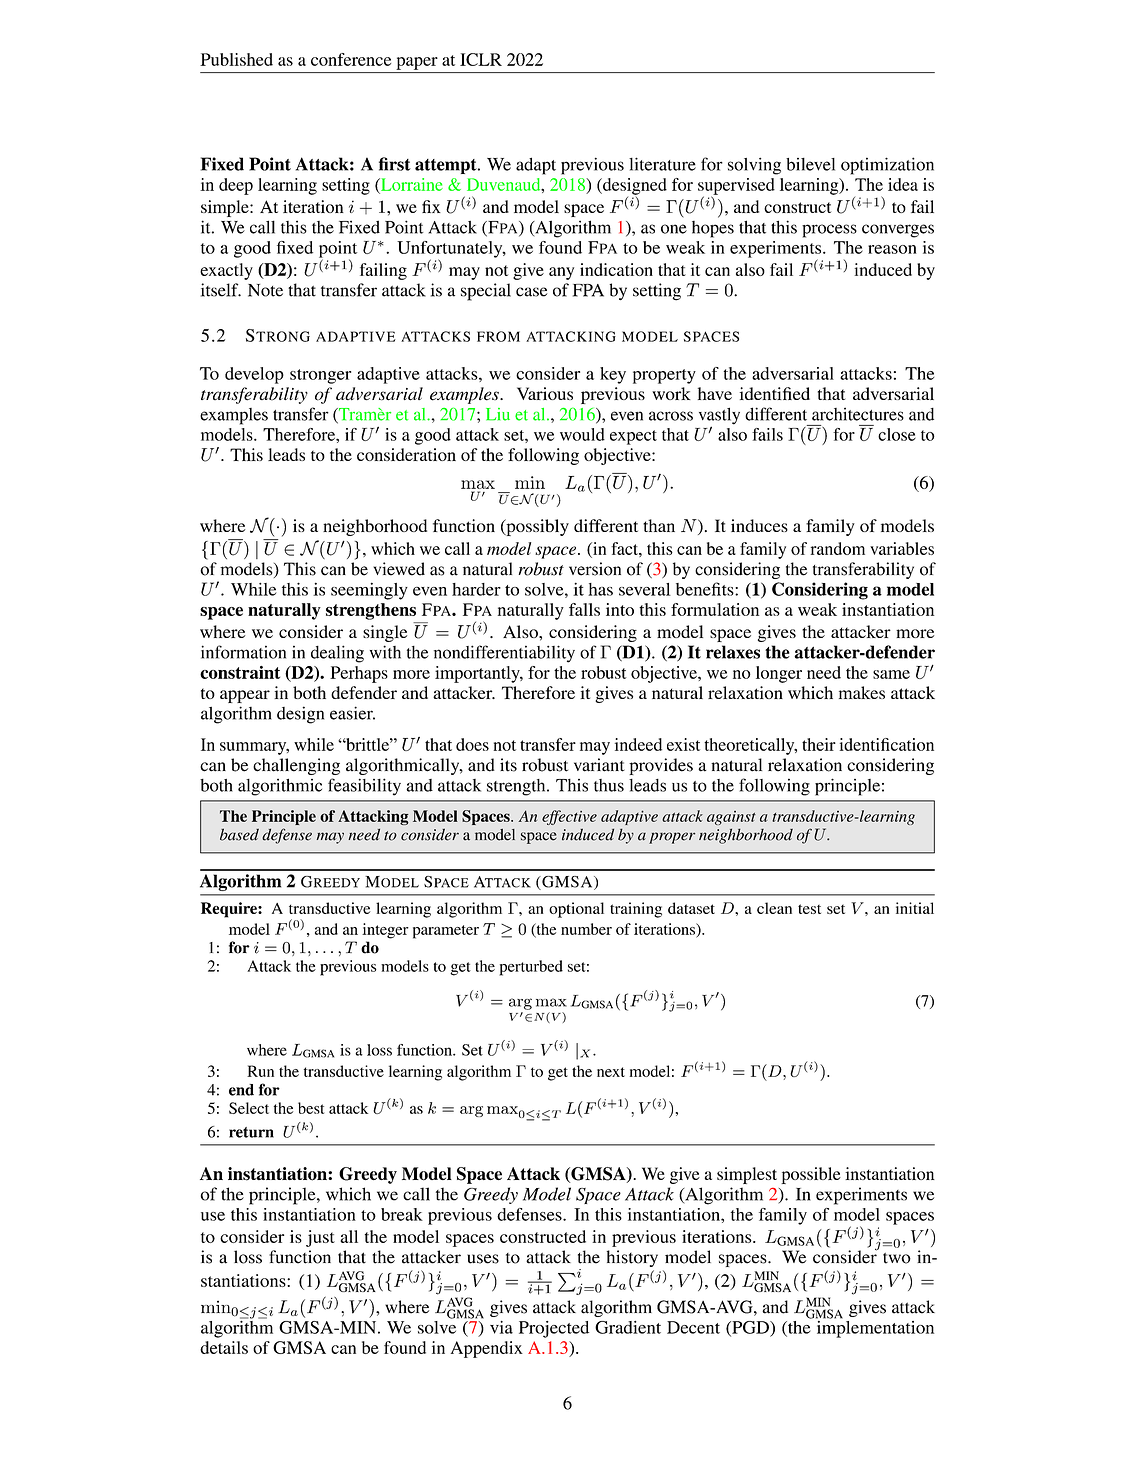 This image has height=1469, width=1135. What do you see at coordinates (875, 1328) in the image?
I see `implementation` at bounding box center [875, 1328].
